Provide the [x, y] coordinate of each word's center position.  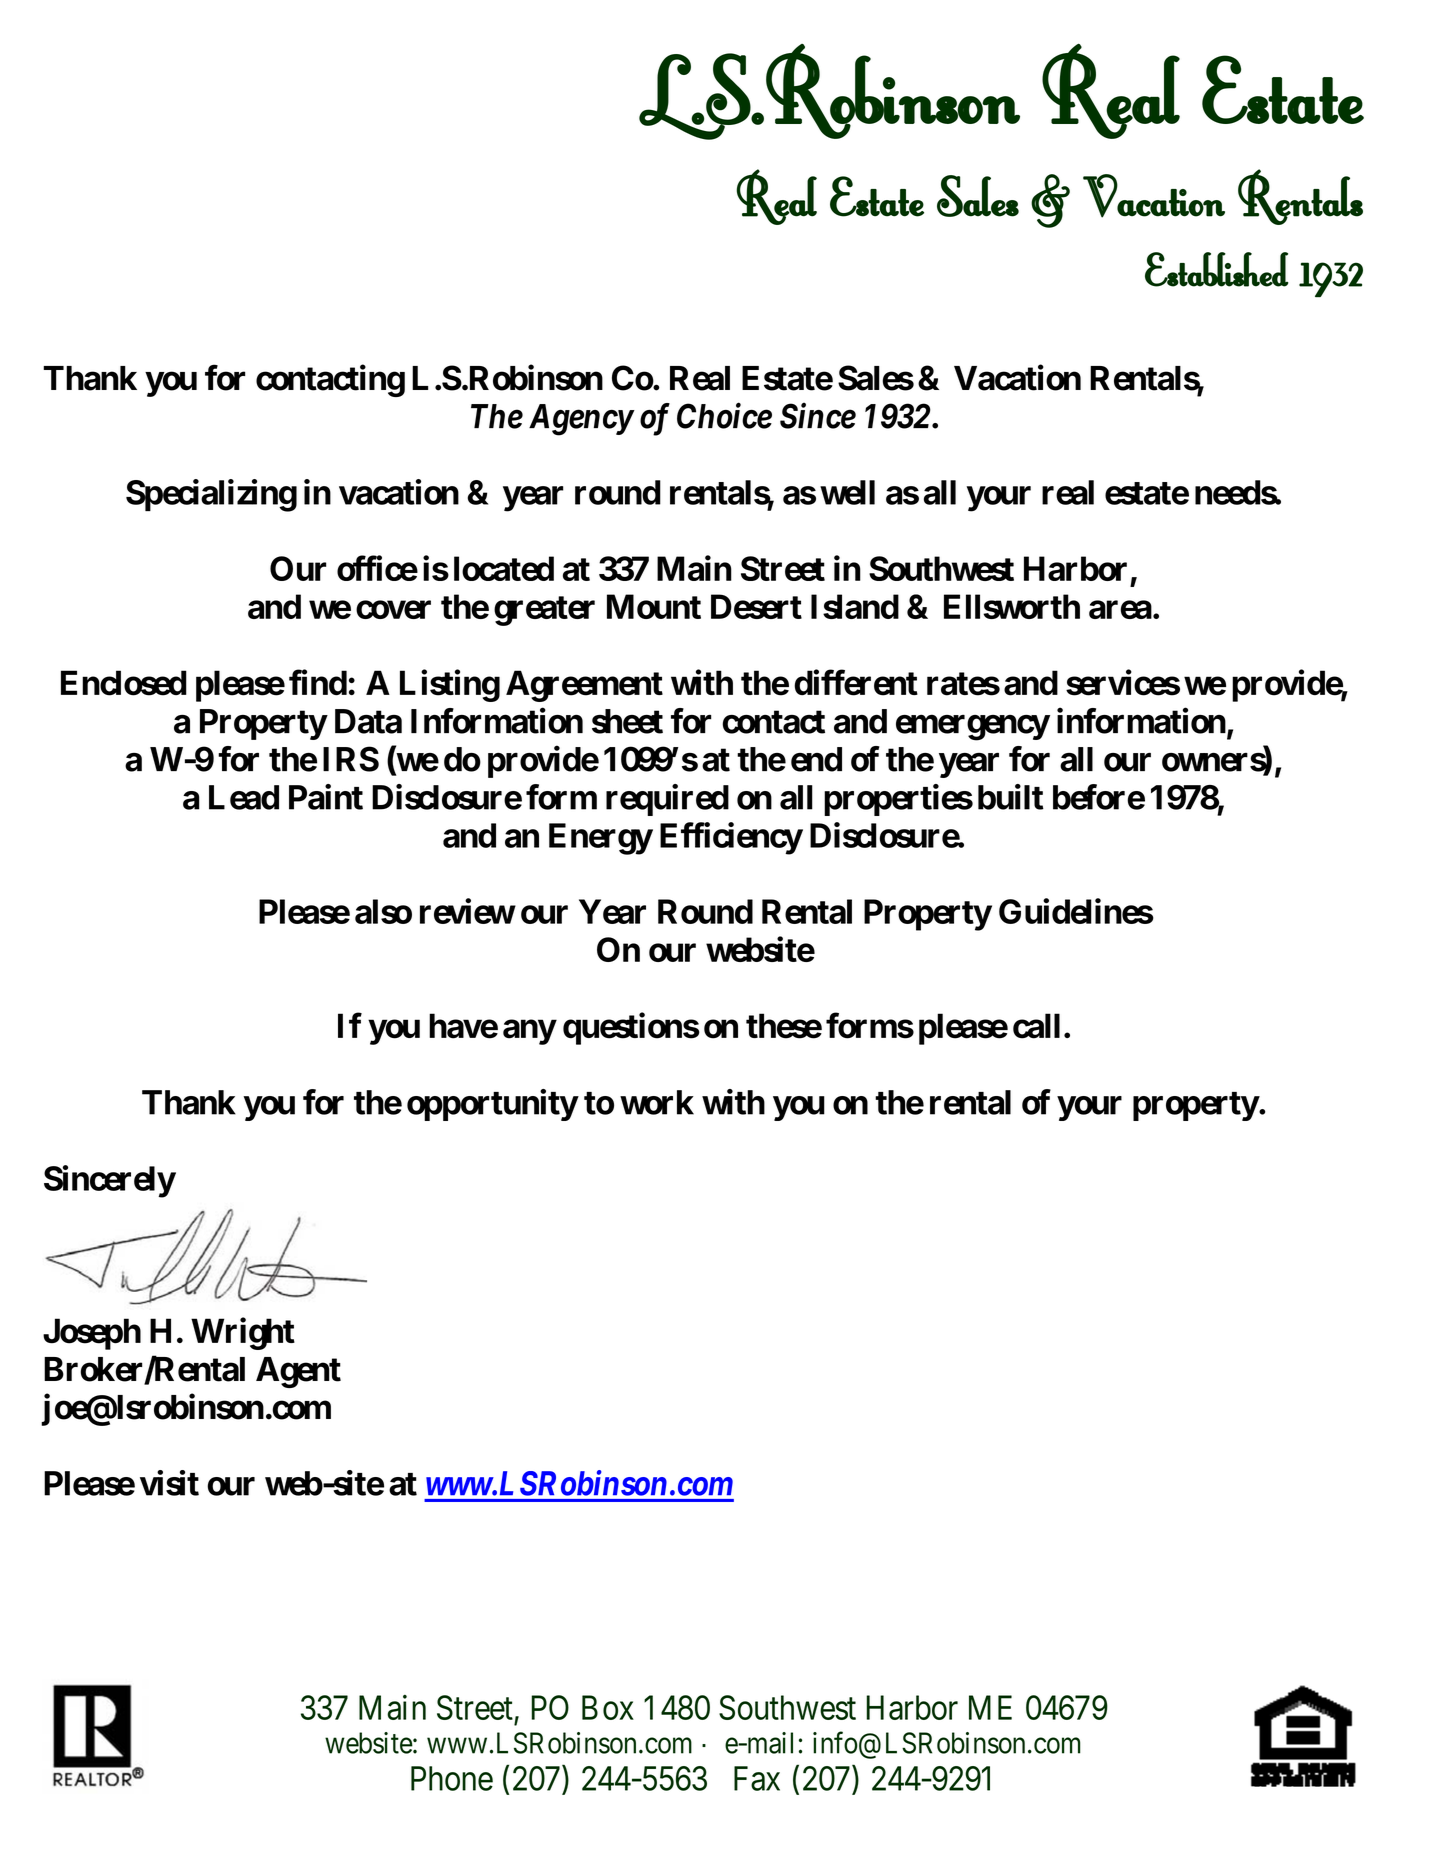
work [657, 1102]
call [1036, 1026]
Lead [244, 797]
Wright [243, 1334]
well [847, 492]
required [667, 800]
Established [1216, 269]
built [1011, 797]
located [504, 568]
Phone [452, 1778]
